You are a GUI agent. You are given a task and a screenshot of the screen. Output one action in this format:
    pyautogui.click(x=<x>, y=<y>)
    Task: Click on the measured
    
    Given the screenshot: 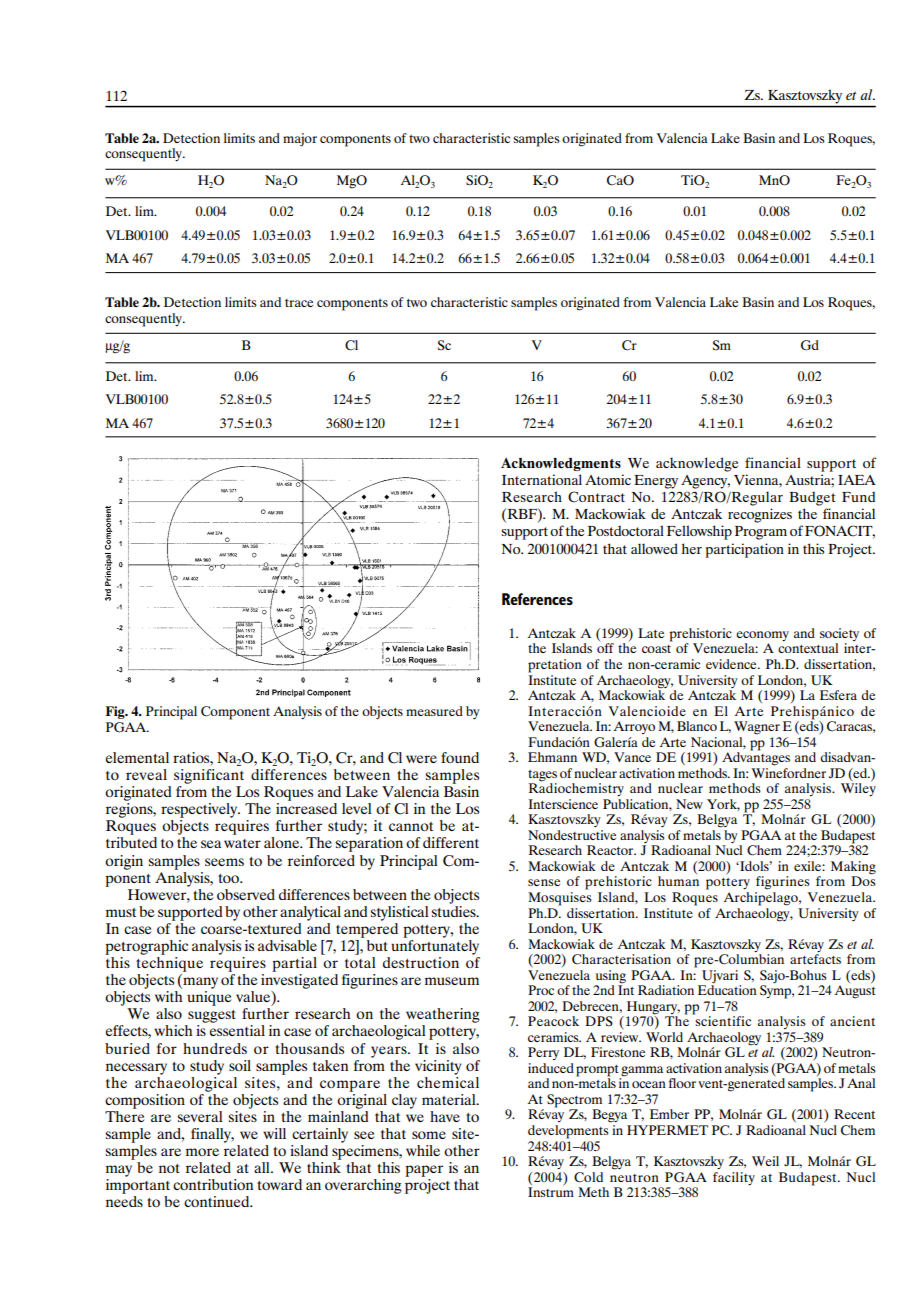 What is the action you would take?
    pyautogui.click(x=434, y=711)
